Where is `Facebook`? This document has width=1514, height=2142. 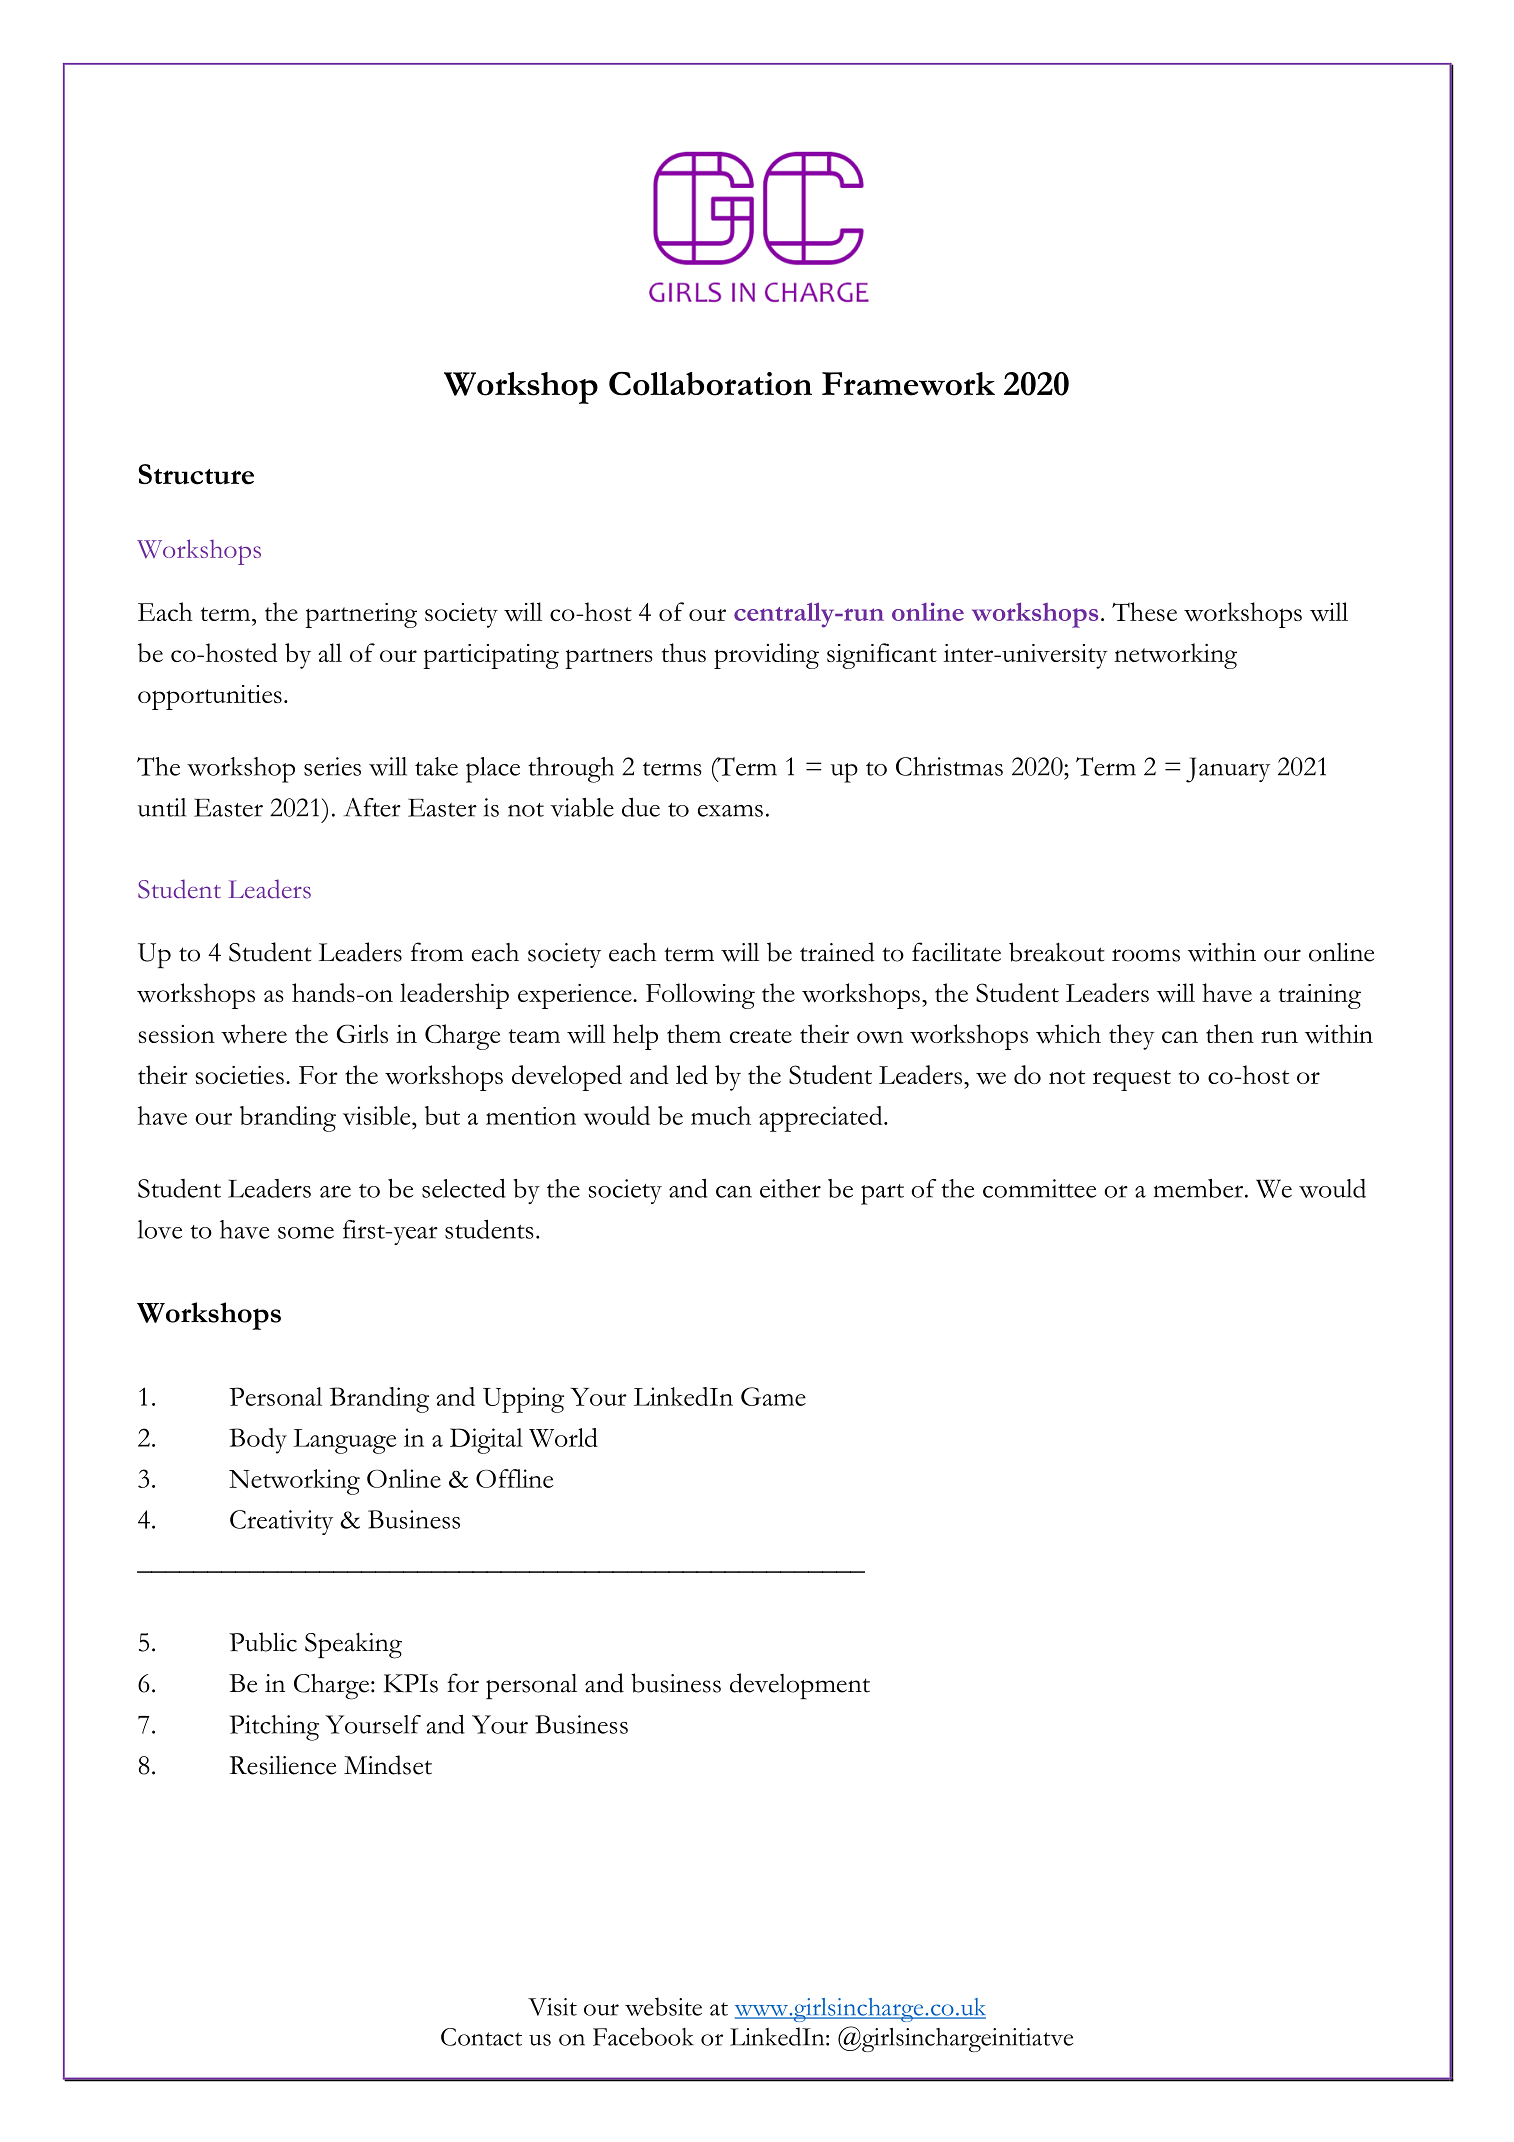
Facebook is located at coordinates (643, 2036).
